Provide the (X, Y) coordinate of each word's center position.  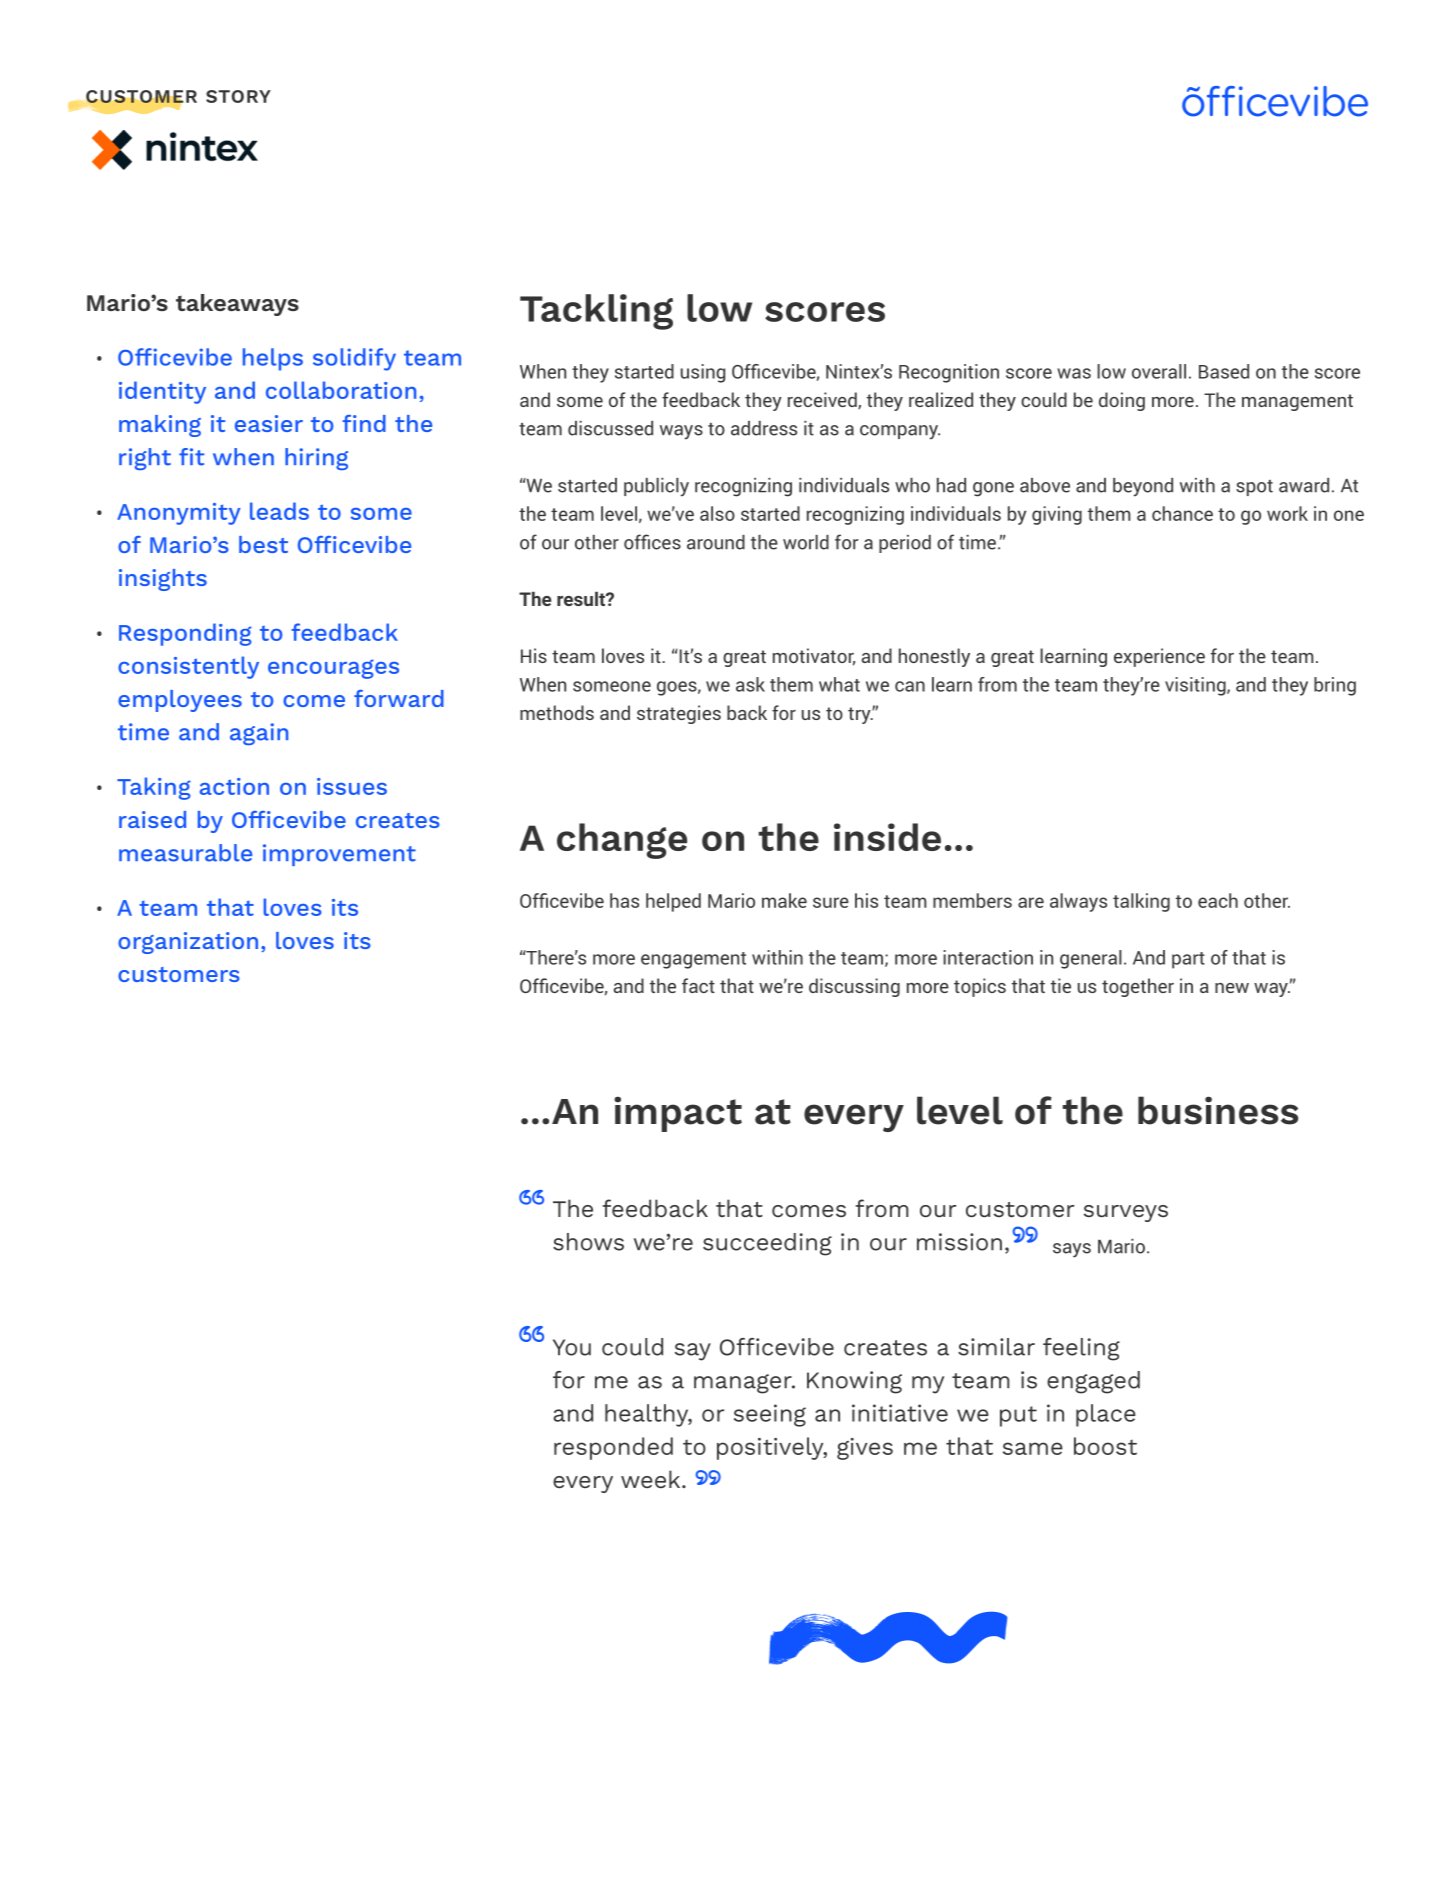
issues (352, 786)
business (1218, 1110)
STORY (238, 96)
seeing (770, 1415)
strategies (679, 714)
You (572, 1347)
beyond (1143, 487)
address (764, 428)
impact (678, 1114)
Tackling (596, 312)
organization (188, 943)
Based (1224, 371)
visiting (1196, 686)
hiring (316, 459)
